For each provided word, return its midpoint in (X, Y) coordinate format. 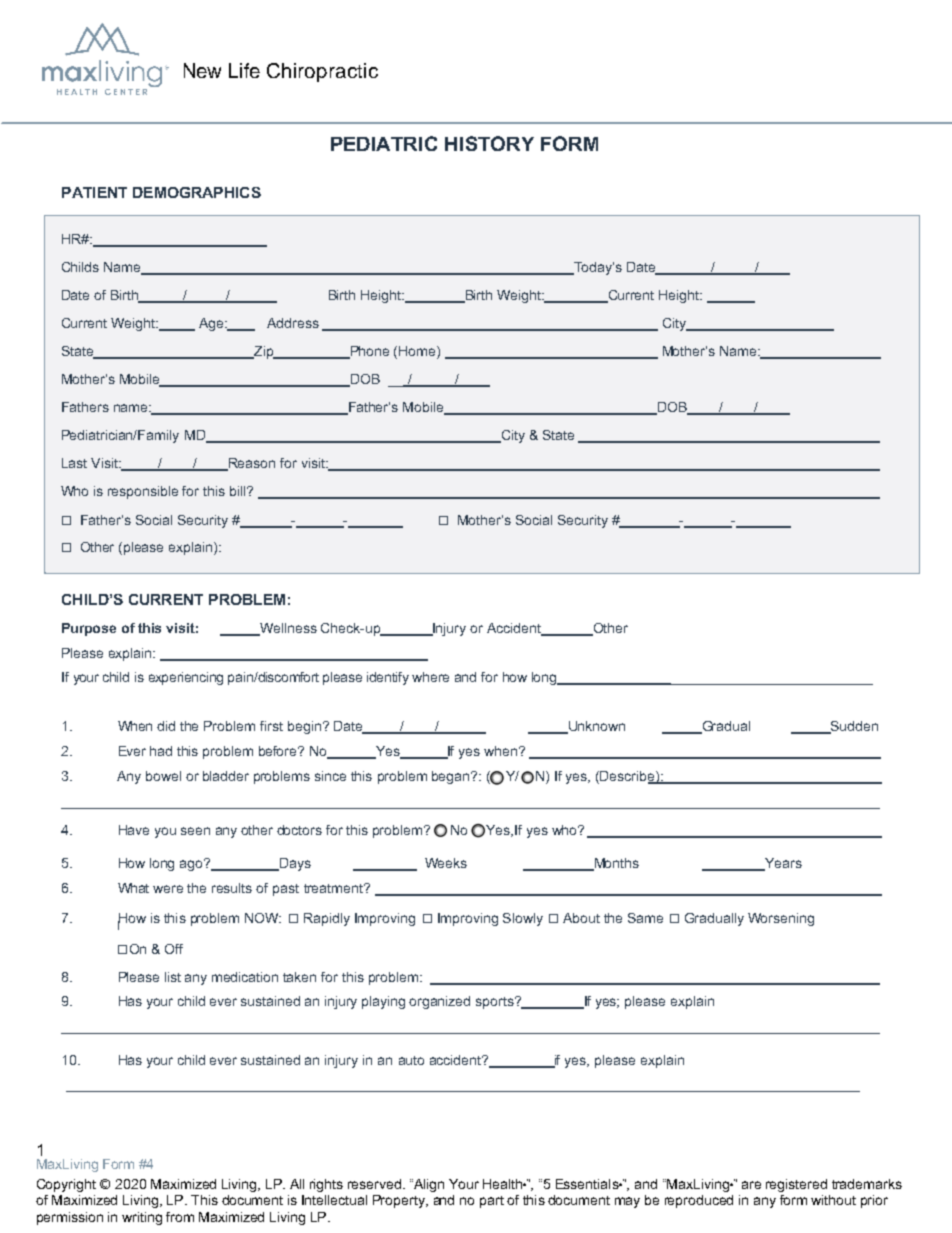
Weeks (446, 863)
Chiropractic (322, 72)
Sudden (853, 727)
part (492, 1202)
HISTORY (489, 143)
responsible (143, 492)
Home (418, 352)
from (180, 1217)
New (202, 70)
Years (782, 864)
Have (134, 830)
